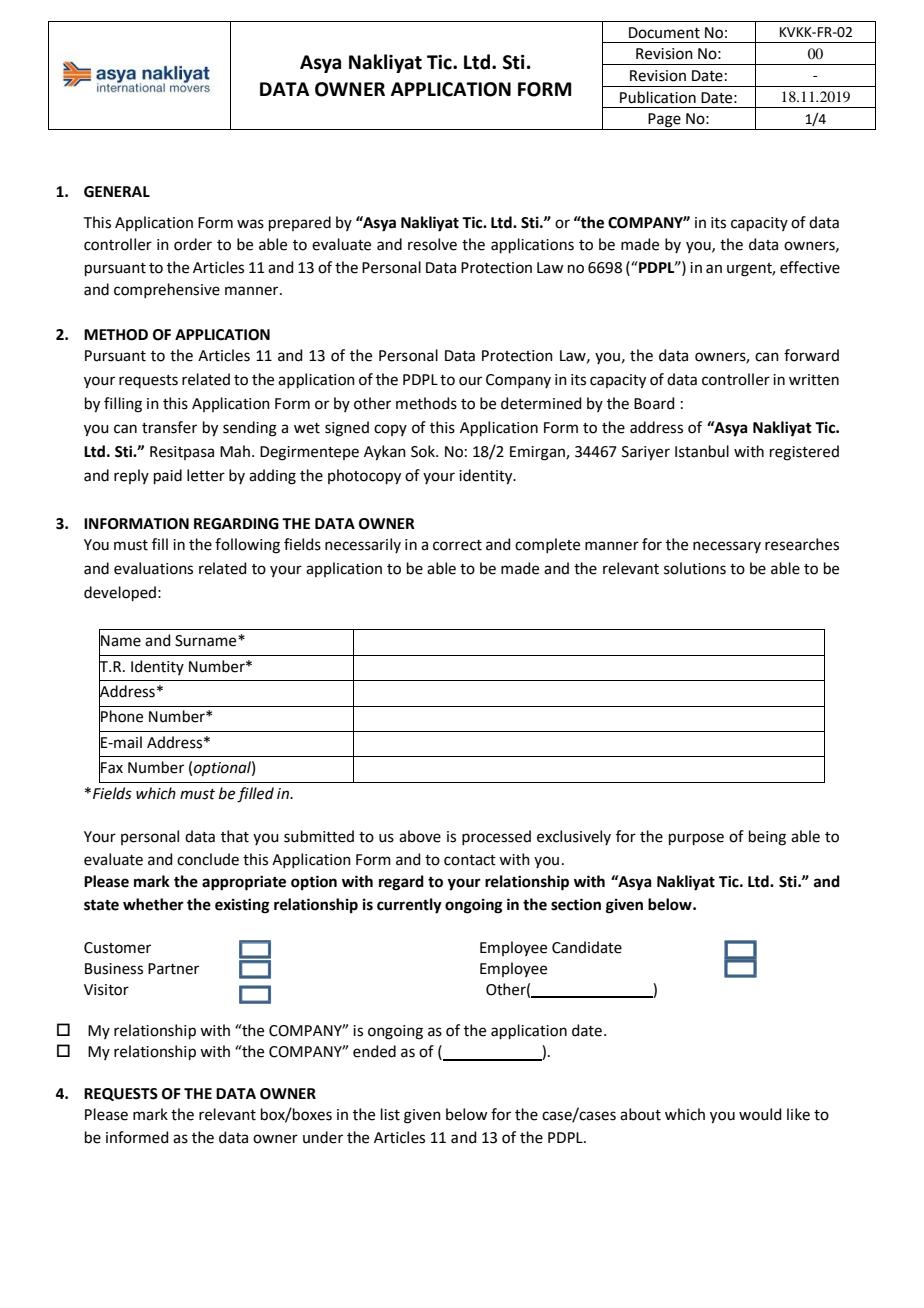 Image resolution: width=924 pixels, height=1308 pixels. What do you see at coordinates (117, 192) in the screenshot?
I see `GENERAL` at bounding box center [117, 192].
